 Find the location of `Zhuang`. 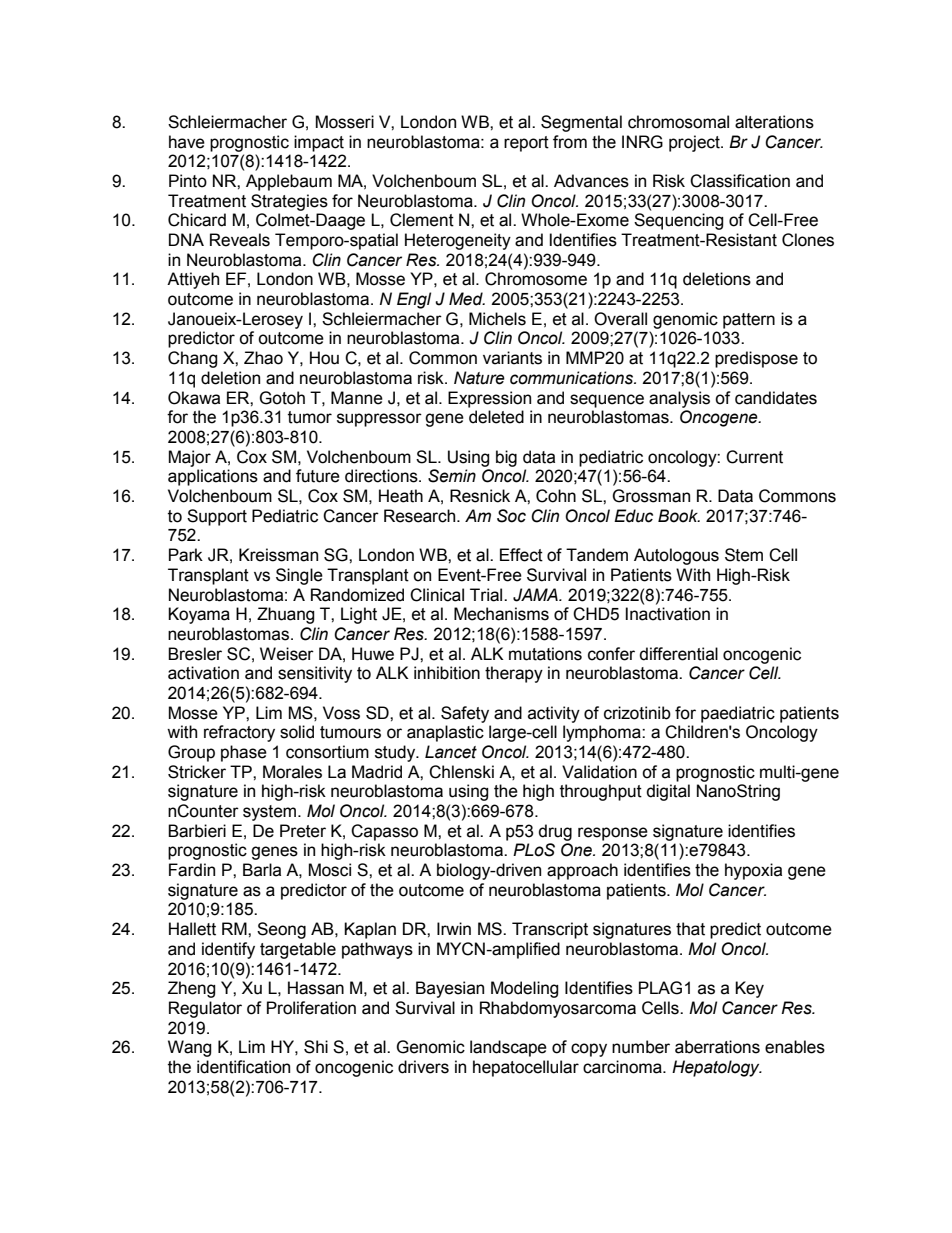

Zhuang is located at coordinates (286, 615).
